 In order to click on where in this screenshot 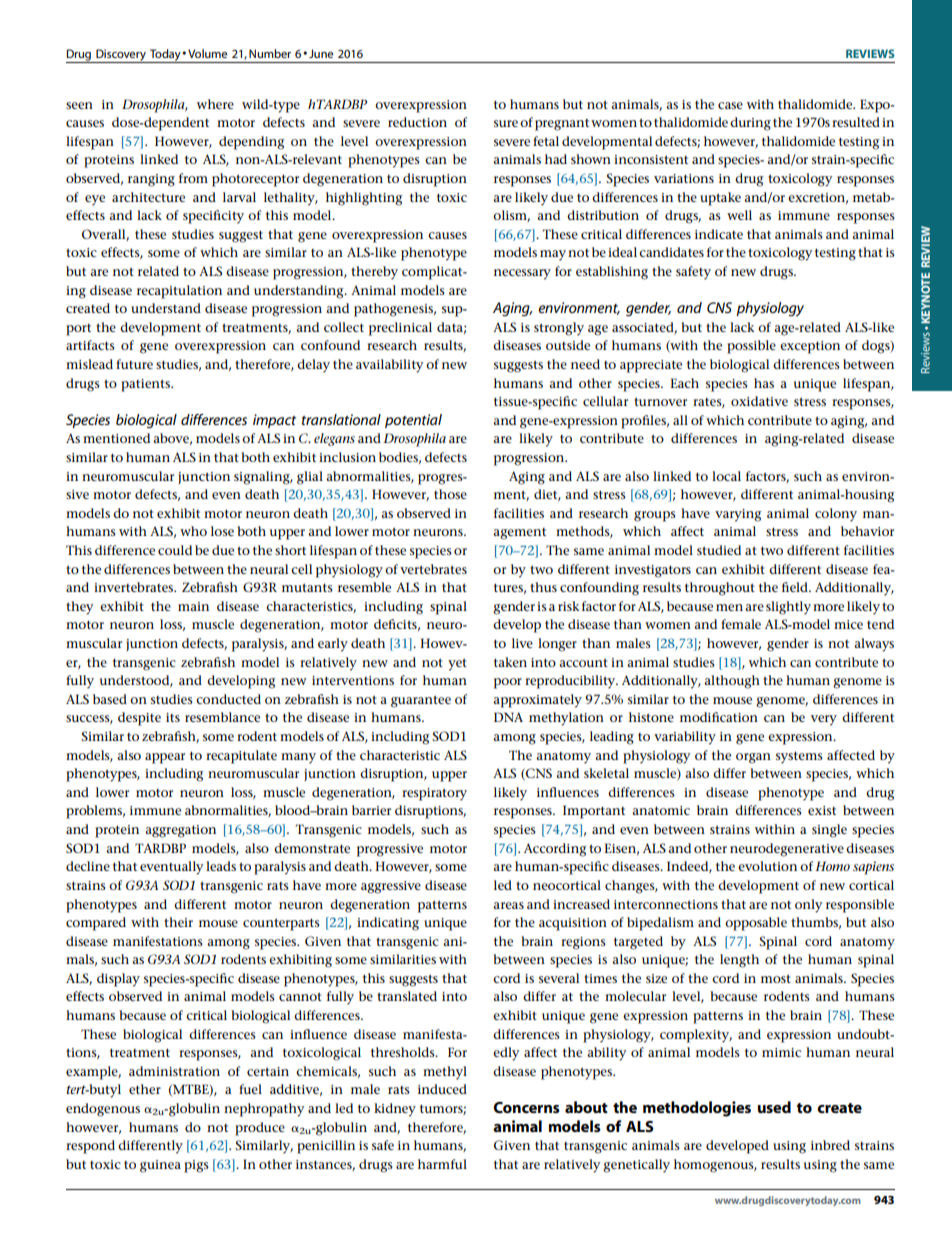, I will do `click(215, 104)`.
